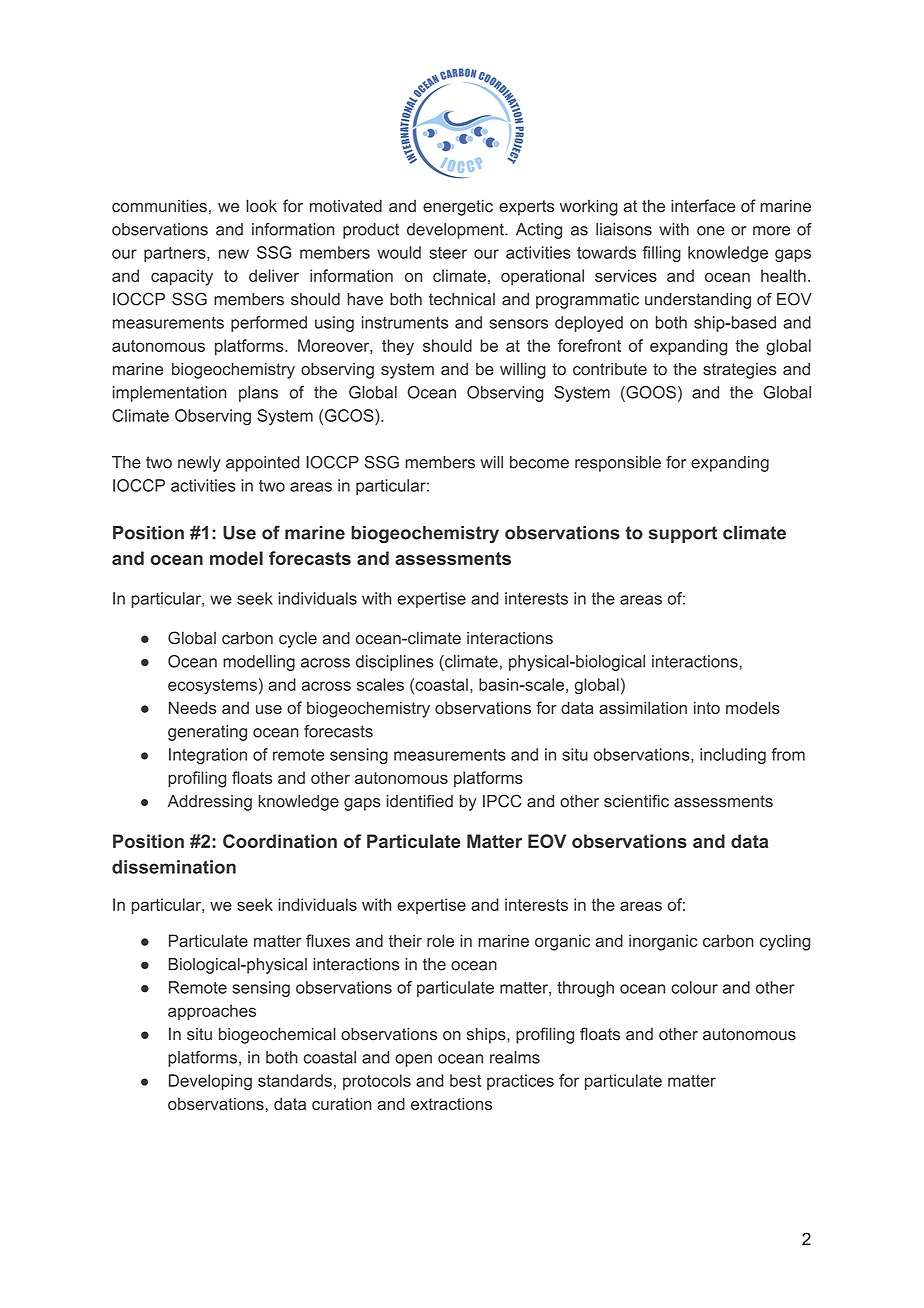 The width and height of the page is (924, 1308). I want to click on scientific, so click(636, 801).
